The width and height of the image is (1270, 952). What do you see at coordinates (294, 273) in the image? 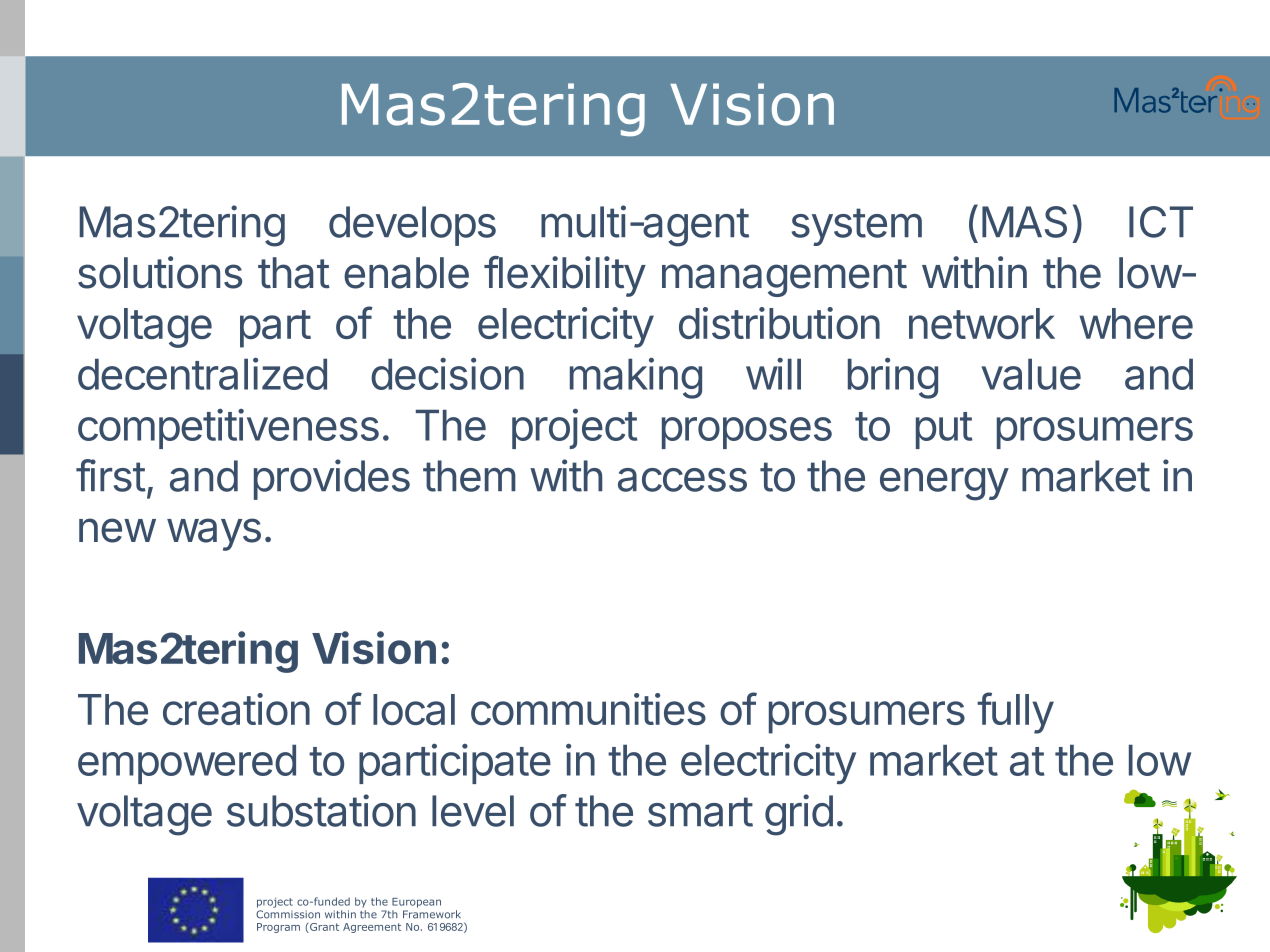
I see `that` at bounding box center [294, 273].
